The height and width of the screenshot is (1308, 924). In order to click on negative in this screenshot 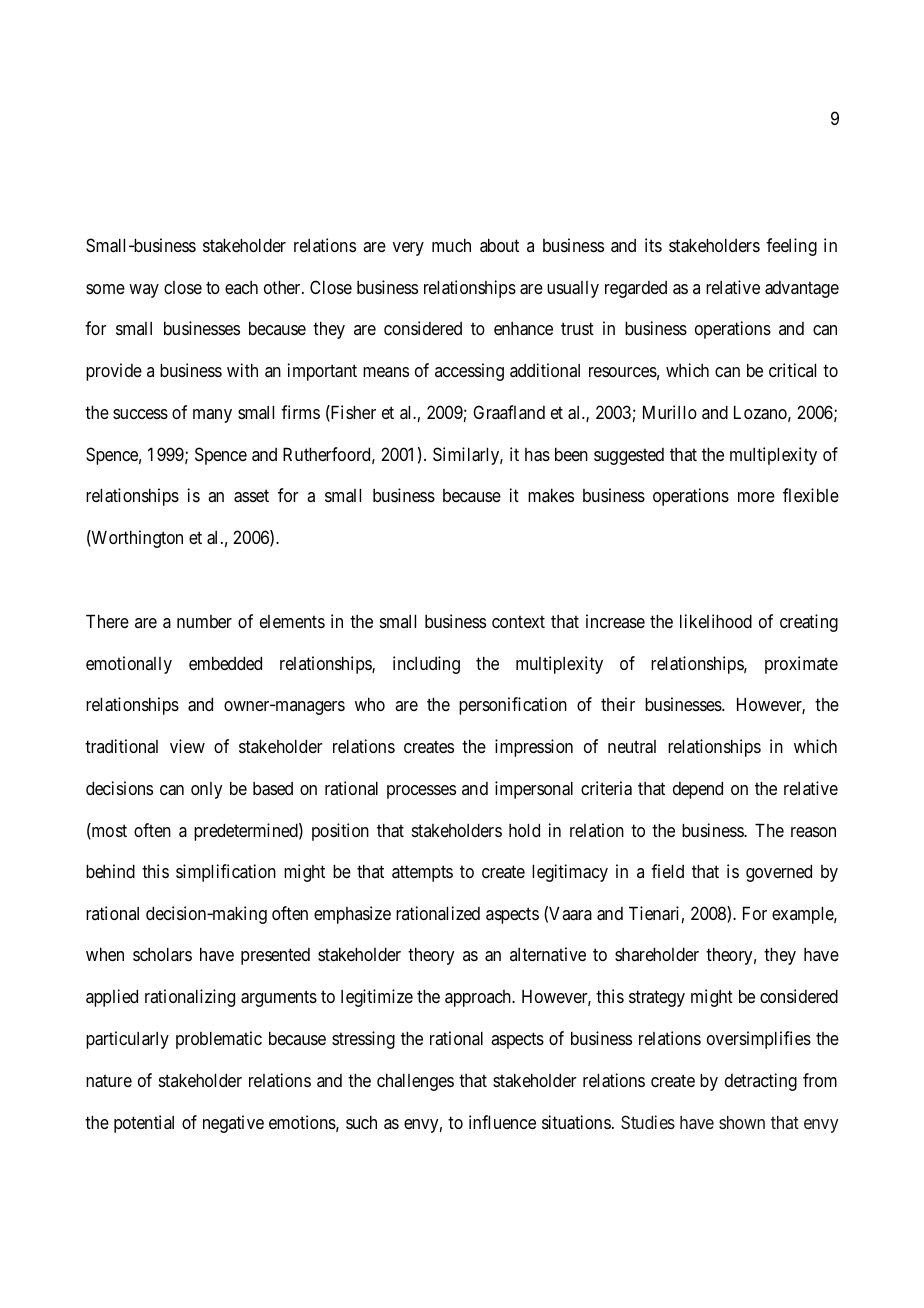, I will do `click(233, 1124)`.
